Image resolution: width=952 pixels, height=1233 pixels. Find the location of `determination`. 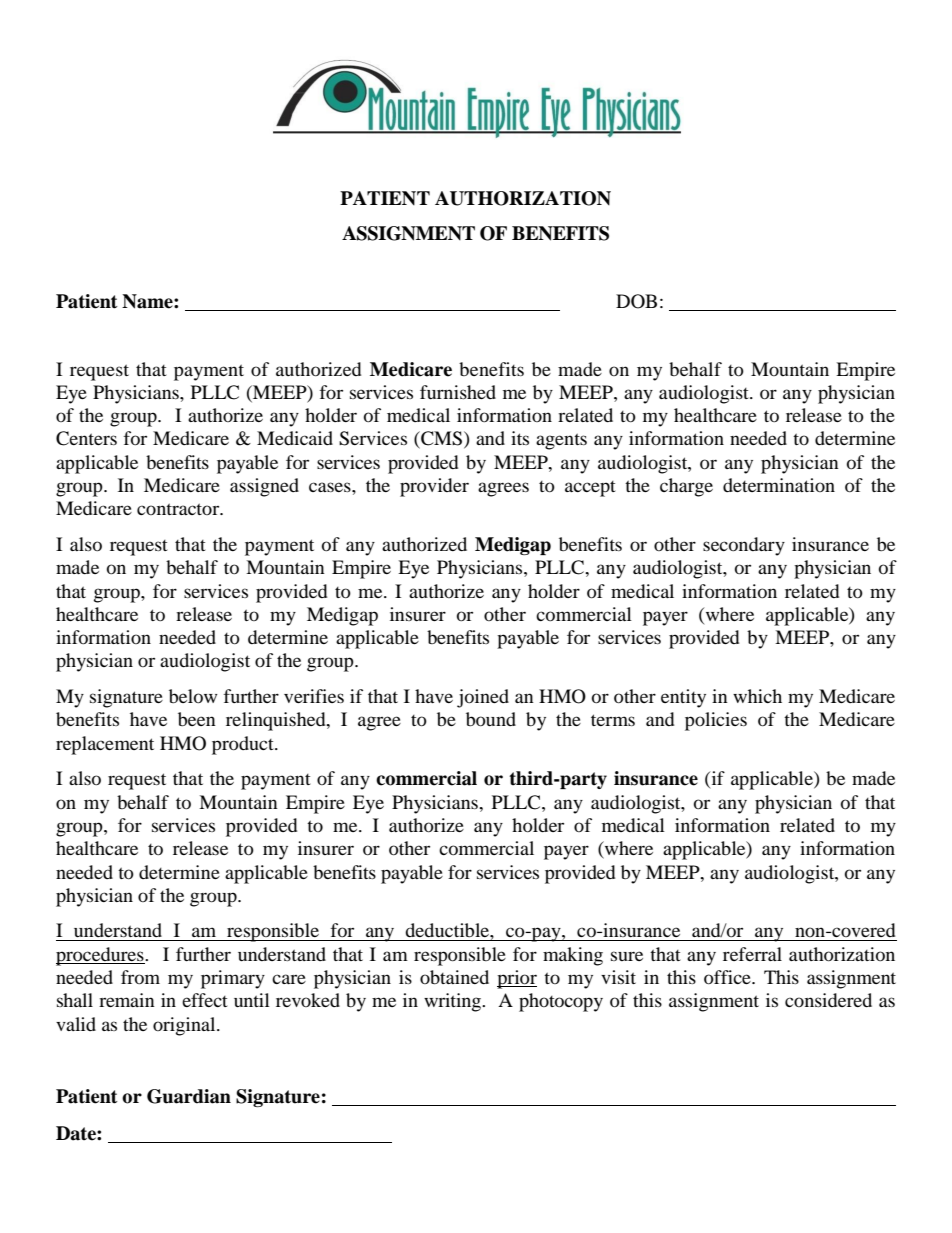

determination is located at coordinates (779, 485).
